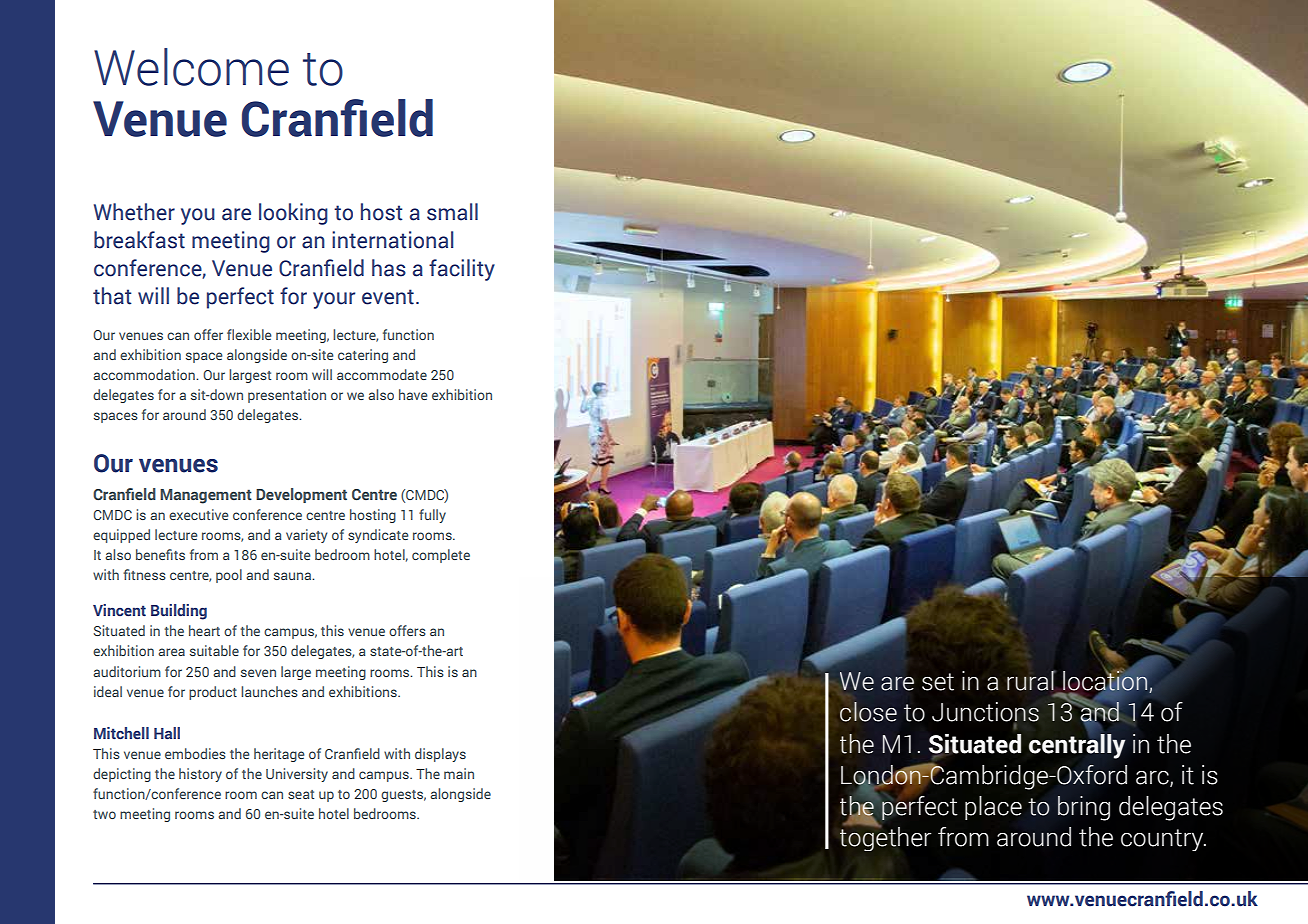 This screenshot has height=924, width=1308. I want to click on pool, so click(229, 576).
